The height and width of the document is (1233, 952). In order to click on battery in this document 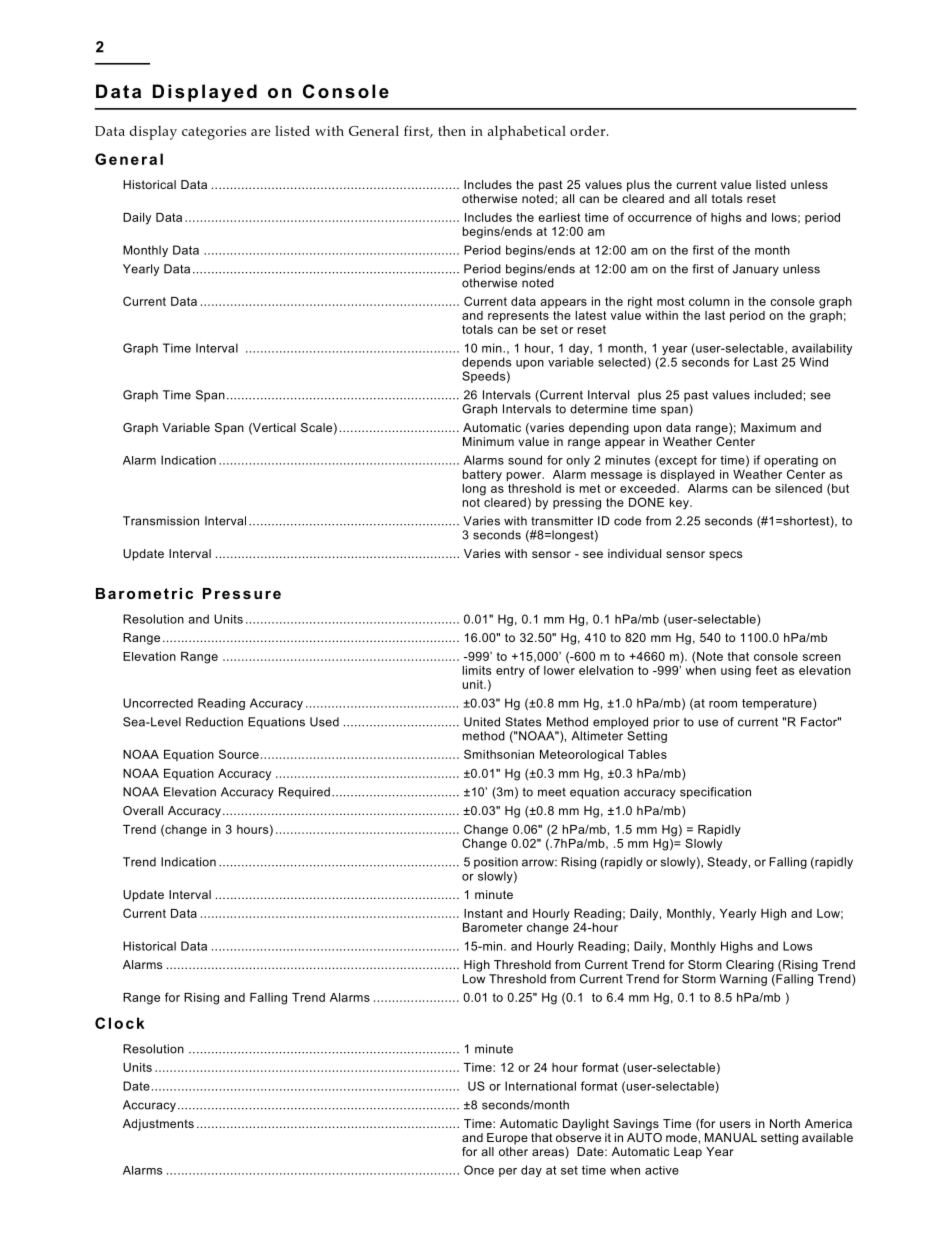, I will do `click(482, 476)`.
